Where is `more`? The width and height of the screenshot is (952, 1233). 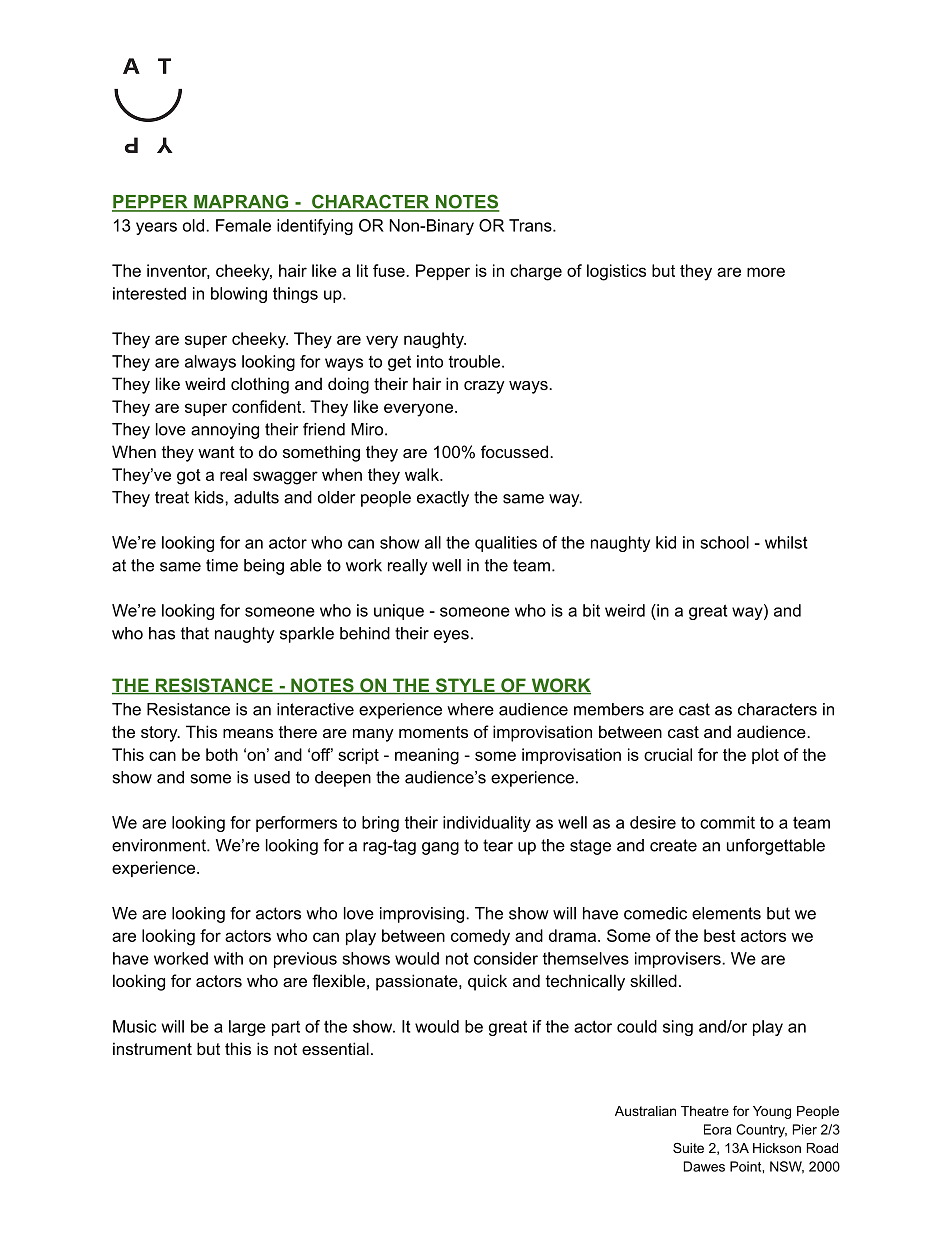 more is located at coordinates (766, 272).
